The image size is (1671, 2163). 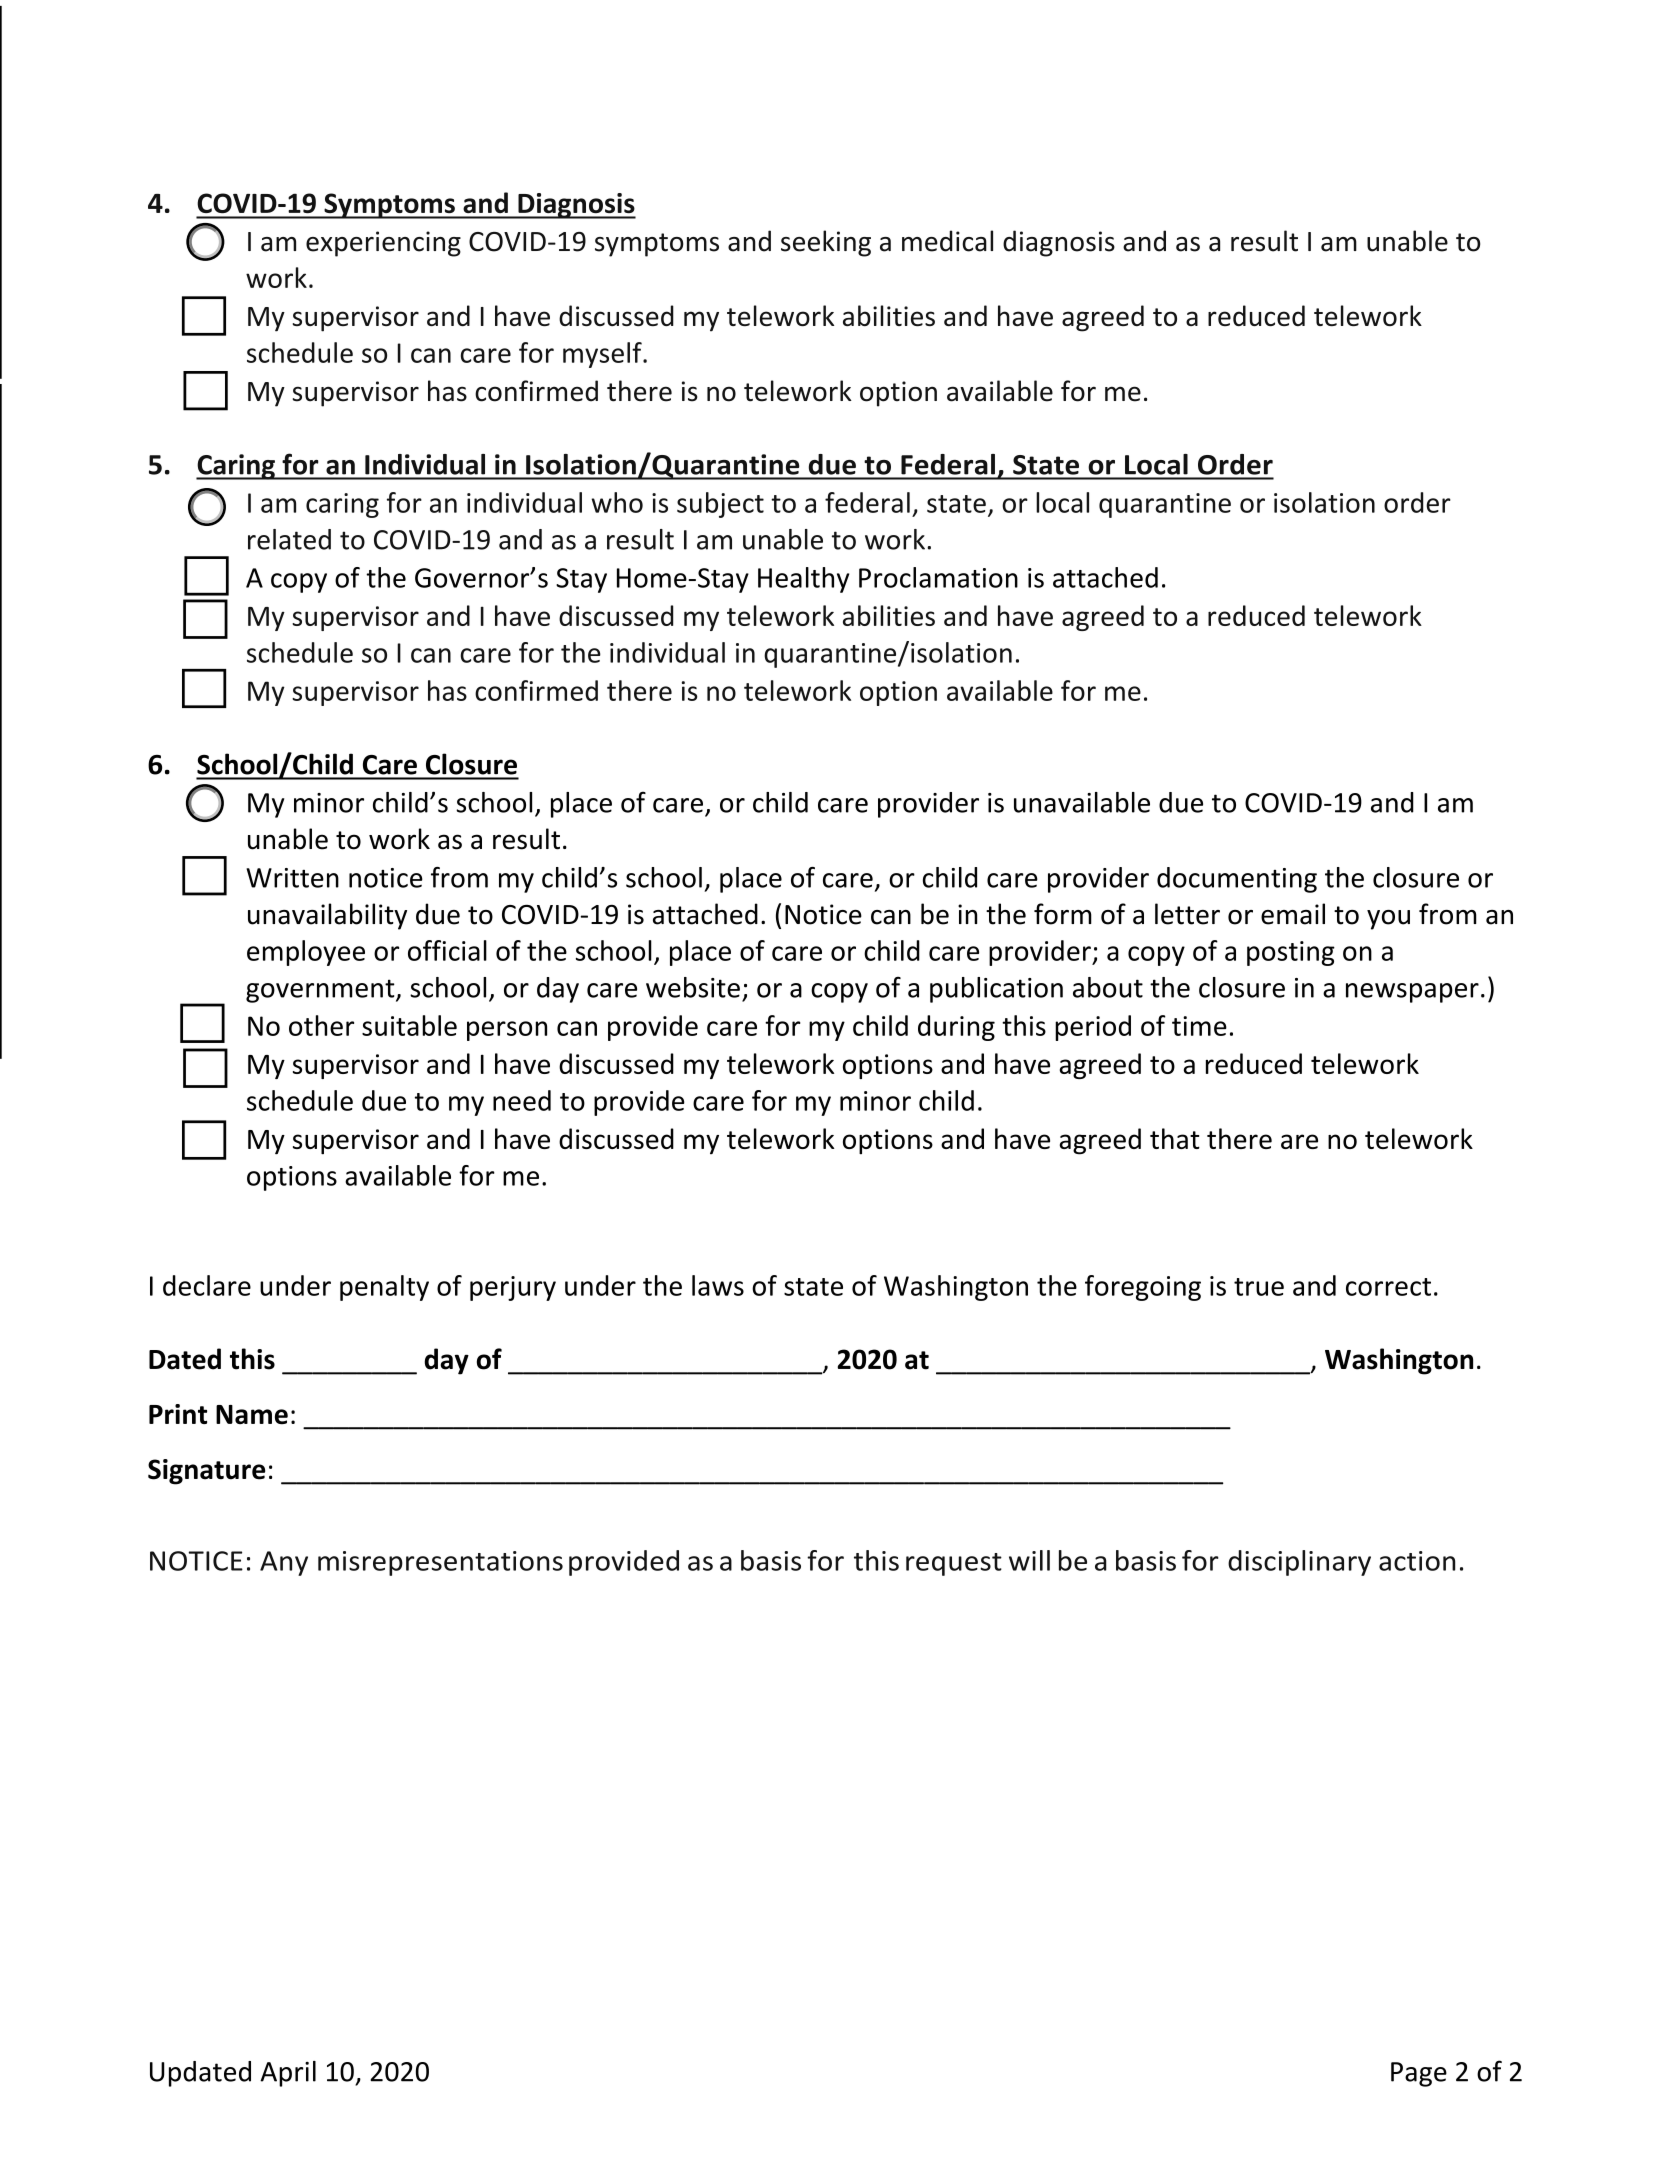 What do you see at coordinates (718, 1285) in the image?
I see `laws` at bounding box center [718, 1285].
